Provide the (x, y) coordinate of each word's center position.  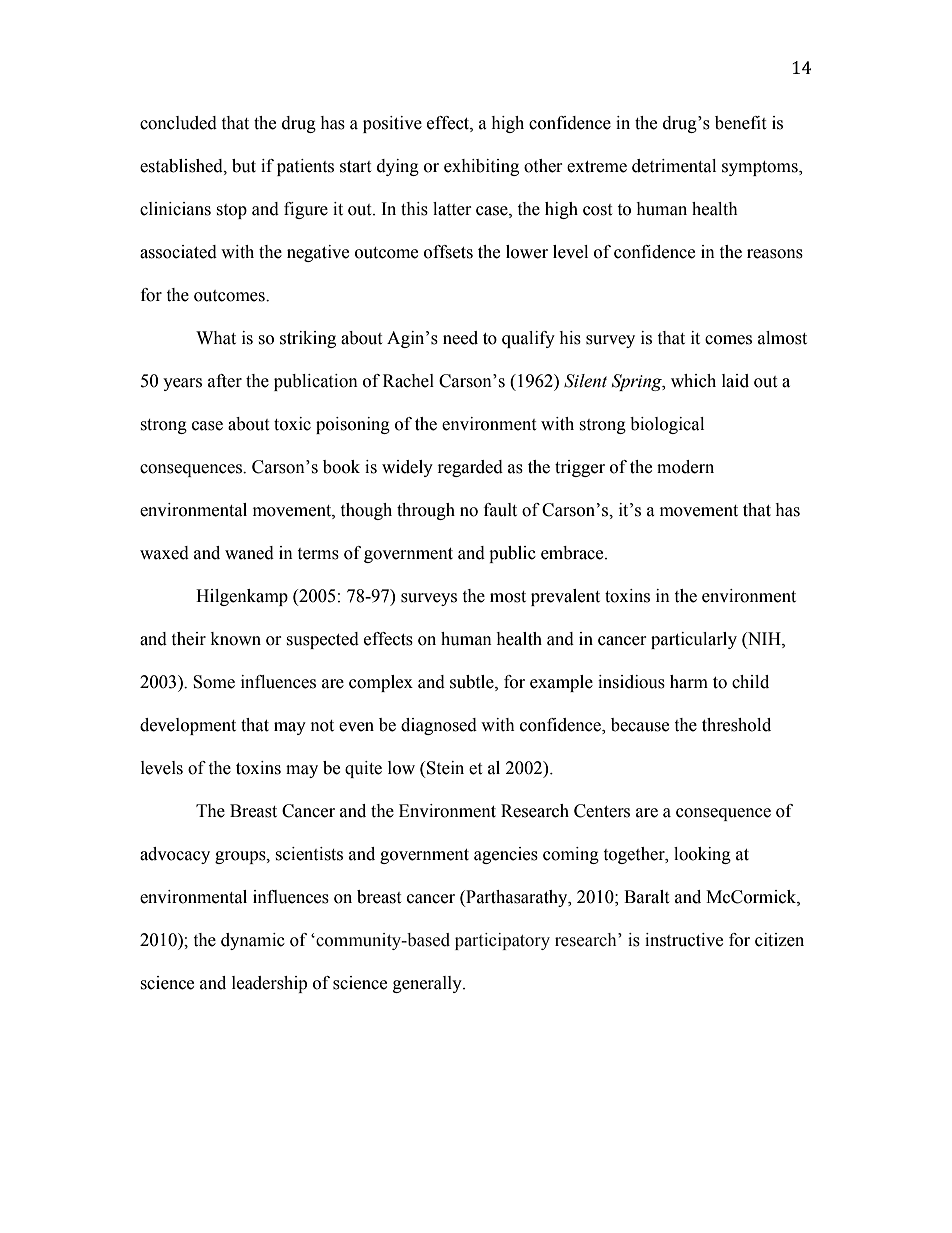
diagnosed (439, 726)
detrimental (674, 166)
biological (667, 425)
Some (214, 682)
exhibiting (481, 167)
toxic (292, 424)
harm (689, 682)
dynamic (253, 941)
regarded (470, 468)
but (244, 166)
